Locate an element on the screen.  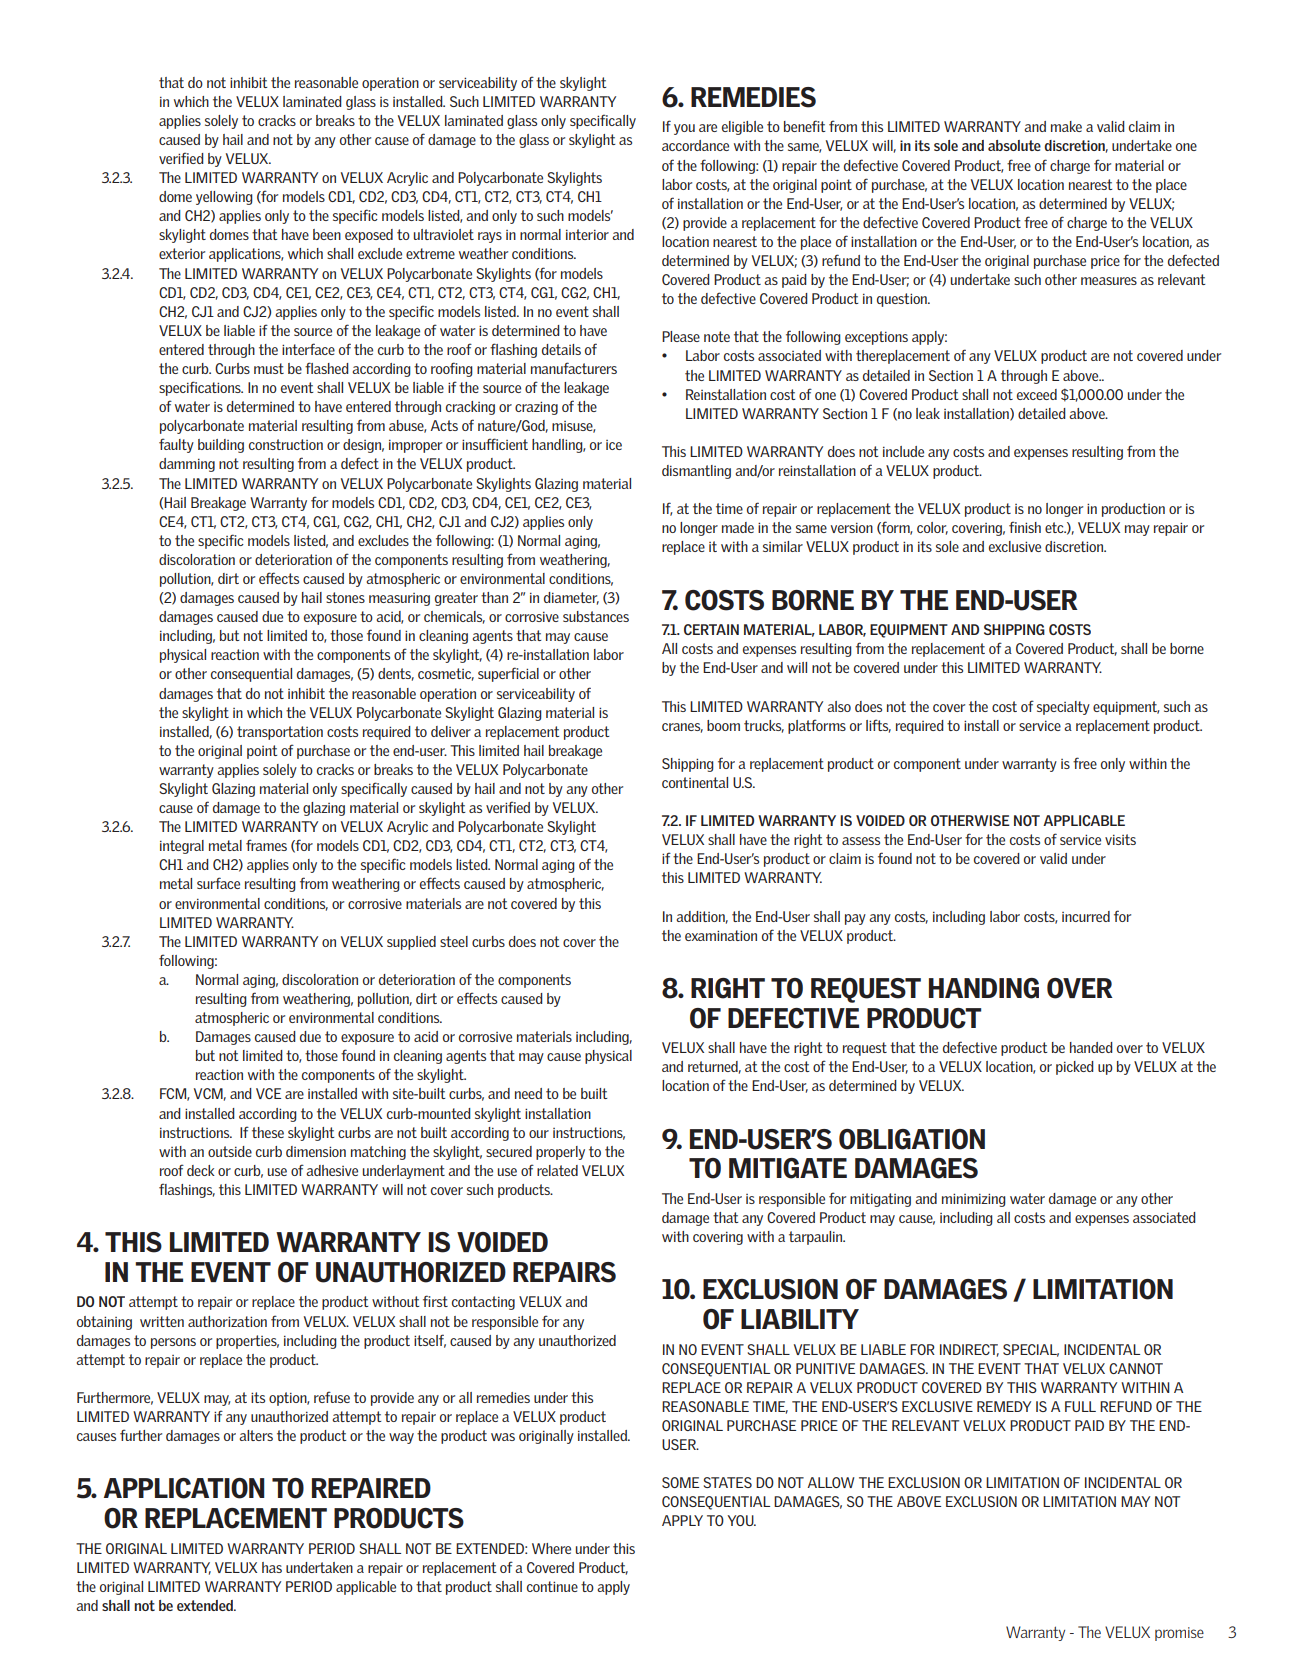
etc is located at coordinates (1055, 527).
